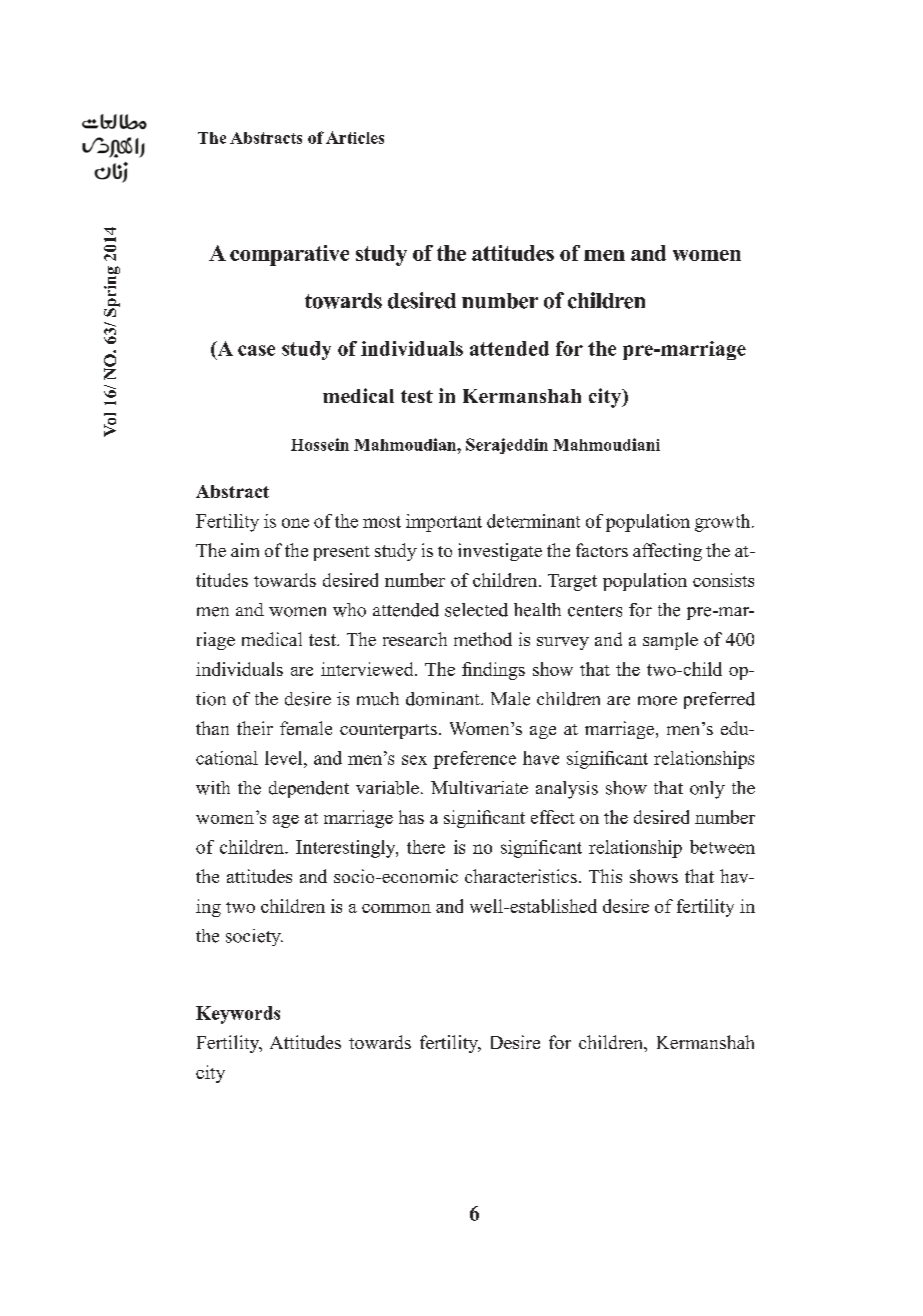 This document has height=1316, width=923. I want to click on selected, so click(476, 610).
